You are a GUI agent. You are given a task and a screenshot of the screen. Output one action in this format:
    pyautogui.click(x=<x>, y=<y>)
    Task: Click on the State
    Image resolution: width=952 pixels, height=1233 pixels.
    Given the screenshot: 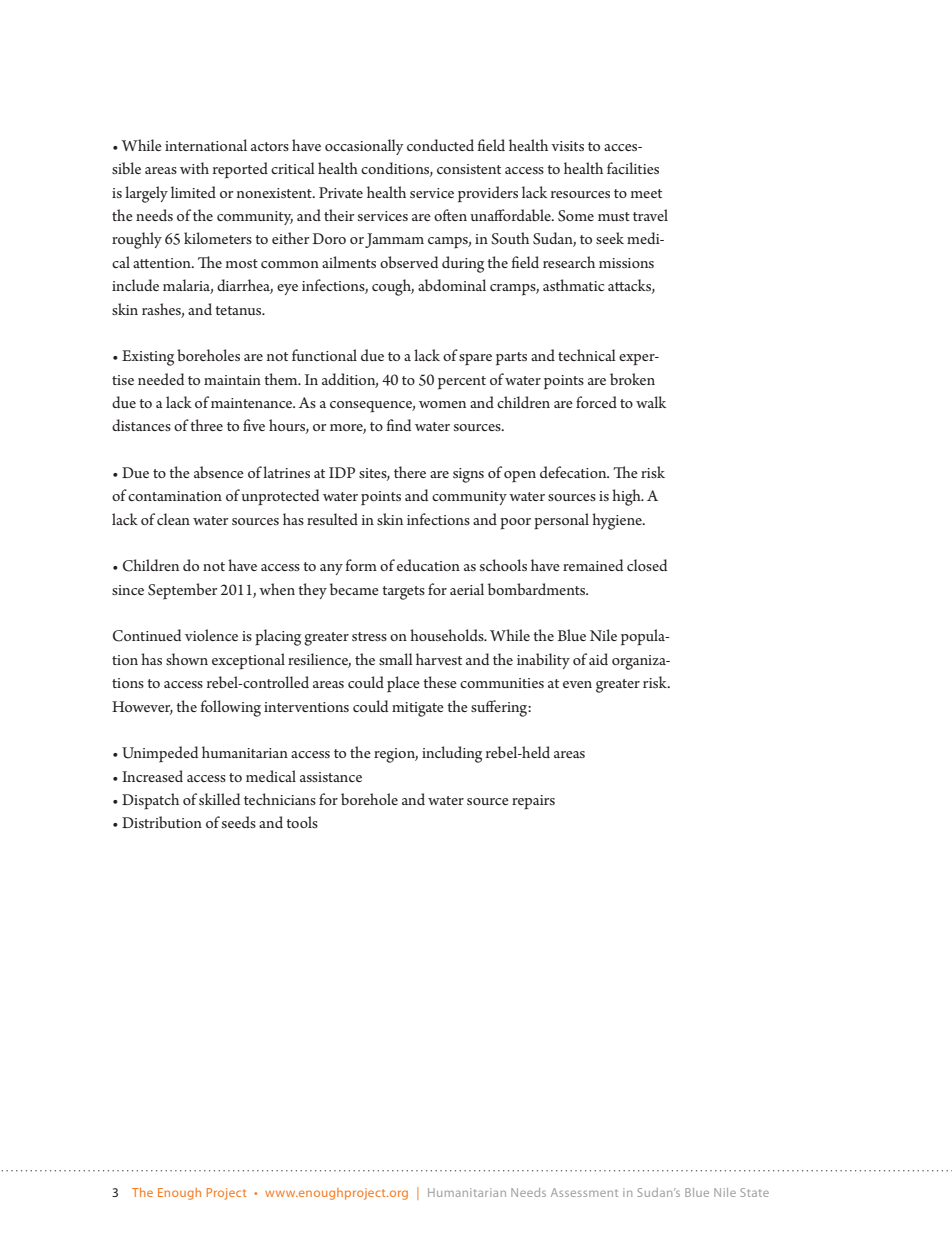 What is the action you would take?
    pyautogui.click(x=754, y=1192)
